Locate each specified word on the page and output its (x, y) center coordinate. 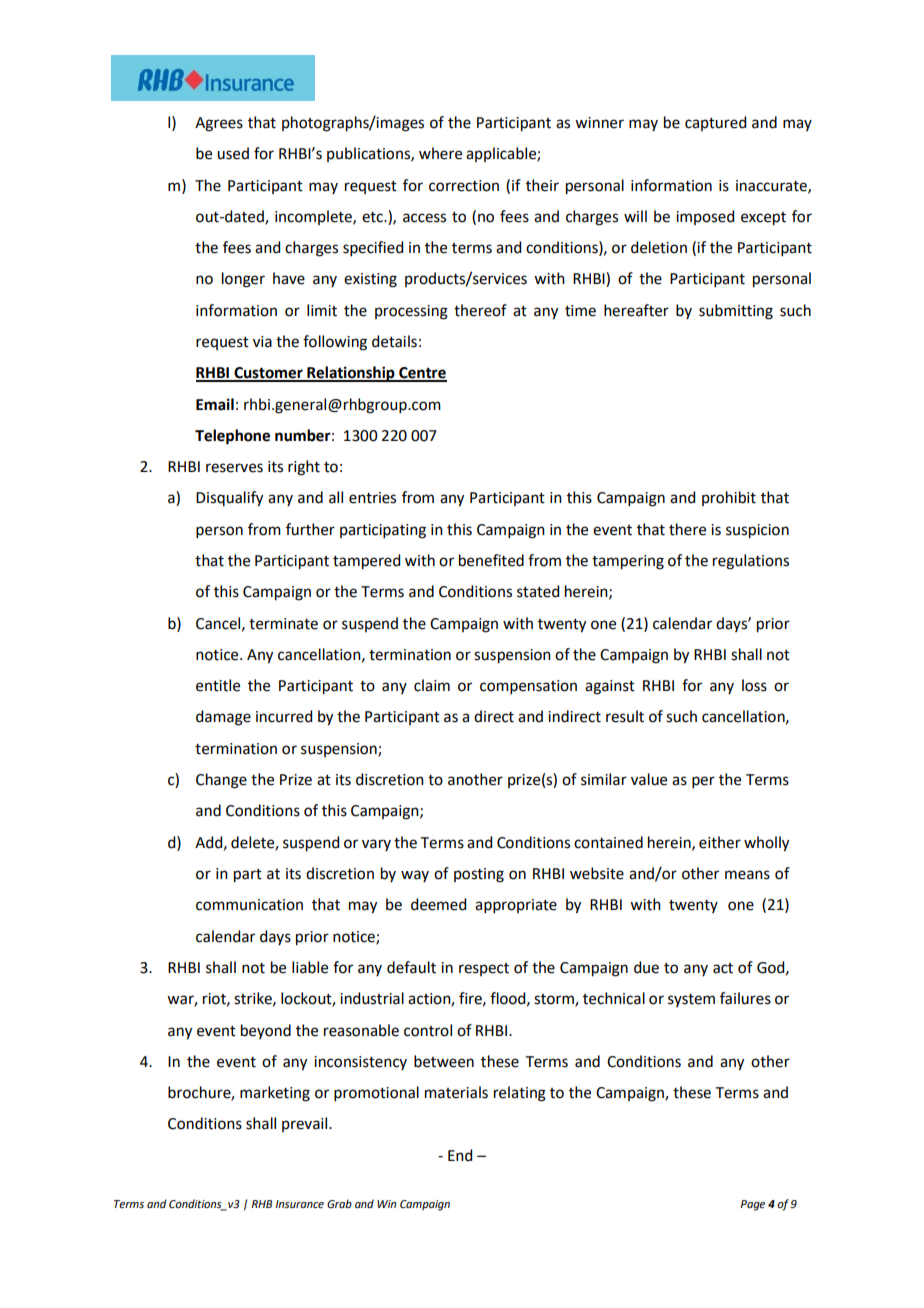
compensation (528, 687)
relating (520, 1094)
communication (249, 905)
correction (464, 186)
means (747, 875)
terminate (283, 624)
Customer (268, 374)
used (233, 153)
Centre (422, 374)
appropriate (516, 906)
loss (754, 685)
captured (715, 123)
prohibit (729, 498)
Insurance (299, 1204)
